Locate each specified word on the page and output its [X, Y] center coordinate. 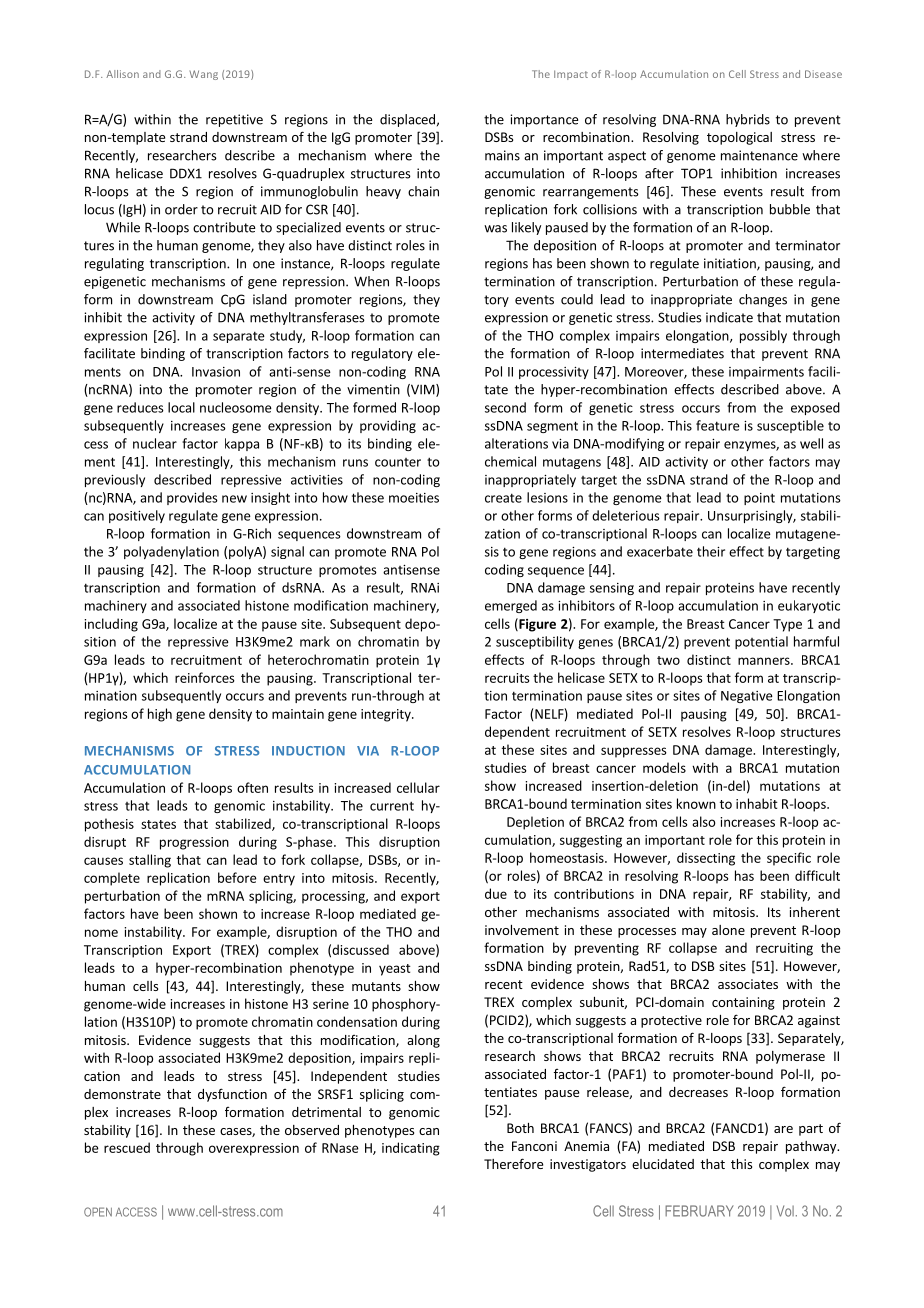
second [505, 407]
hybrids [748, 120]
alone [728, 930]
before [237, 877]
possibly [763, 336]
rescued [127, 1147]
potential [761, 642]
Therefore [513, 1163]
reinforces [205, 677]
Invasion [216, 372]
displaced [407, 120]
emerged [511, 606]
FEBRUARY [699, 1211]
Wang [203, 75]
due [496, 893]
